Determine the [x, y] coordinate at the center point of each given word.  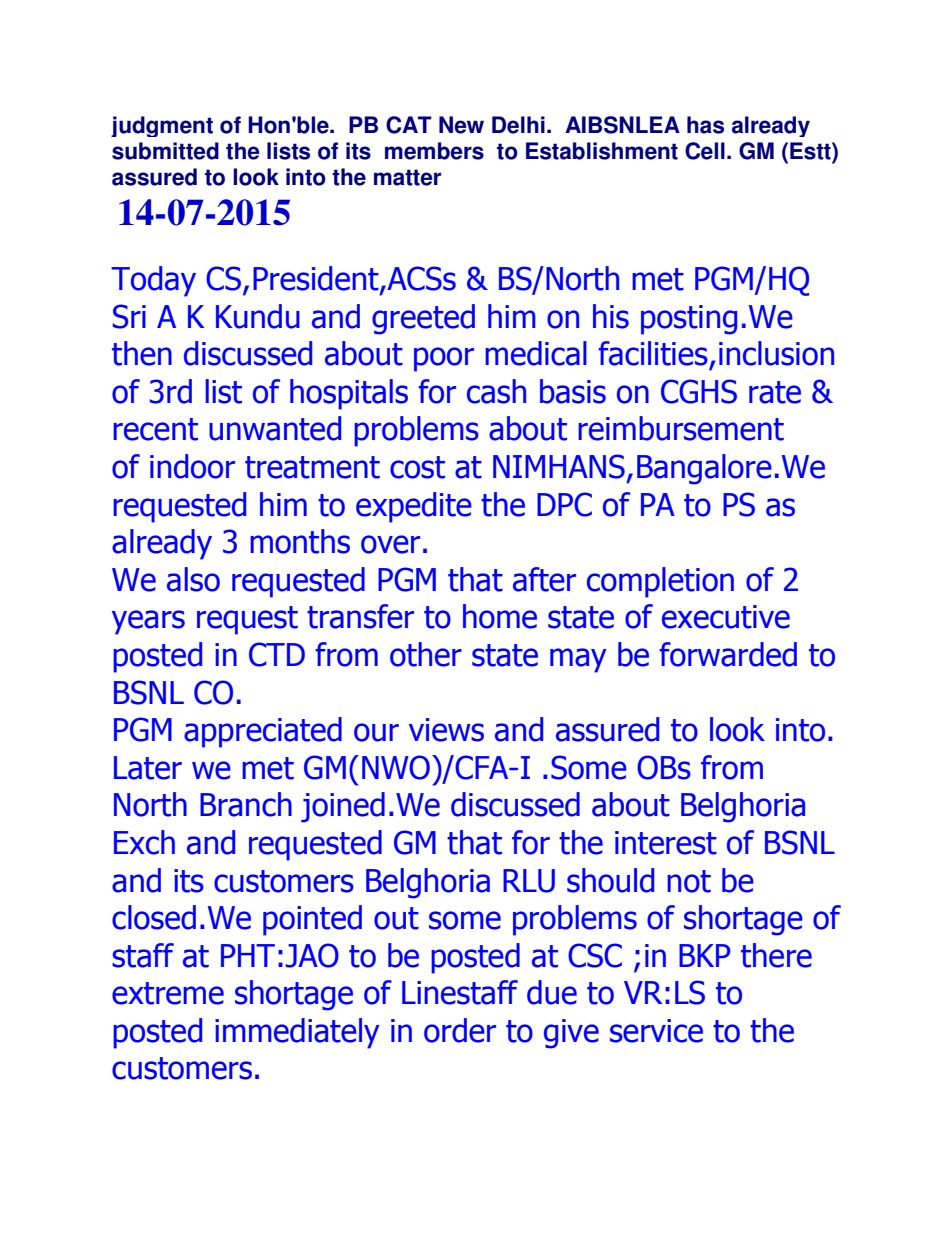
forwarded [728, 654]
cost [417, 467]
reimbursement [681, 428]
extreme [168, 993]
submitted [165, 151]
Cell [705, 151]
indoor [192, 466]
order [460, 1030]
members [434, 151]
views [446, 730]
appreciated [263, 732]
